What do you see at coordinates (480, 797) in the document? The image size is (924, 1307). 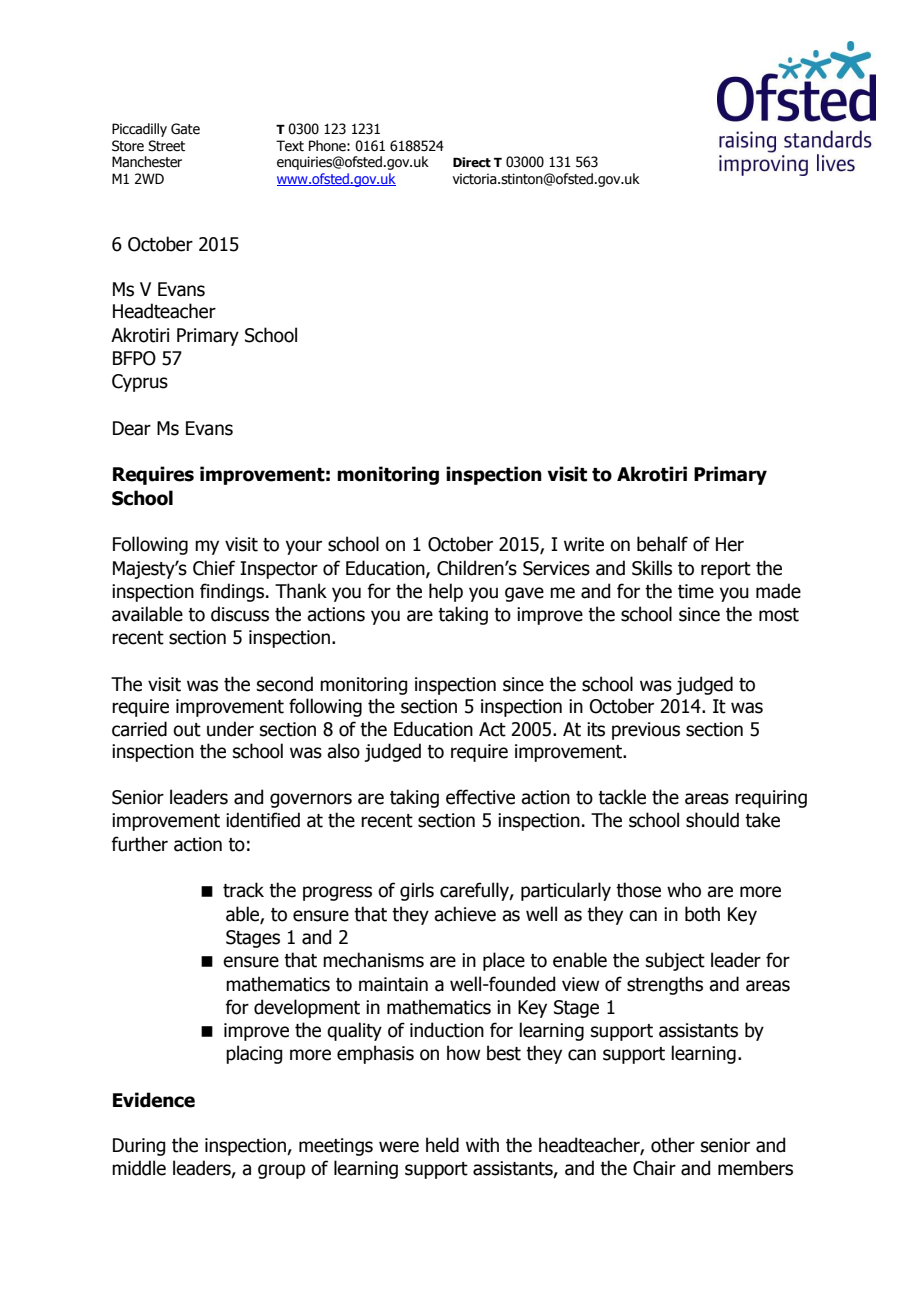 I see `effective` at bounding box center [480, 797].
